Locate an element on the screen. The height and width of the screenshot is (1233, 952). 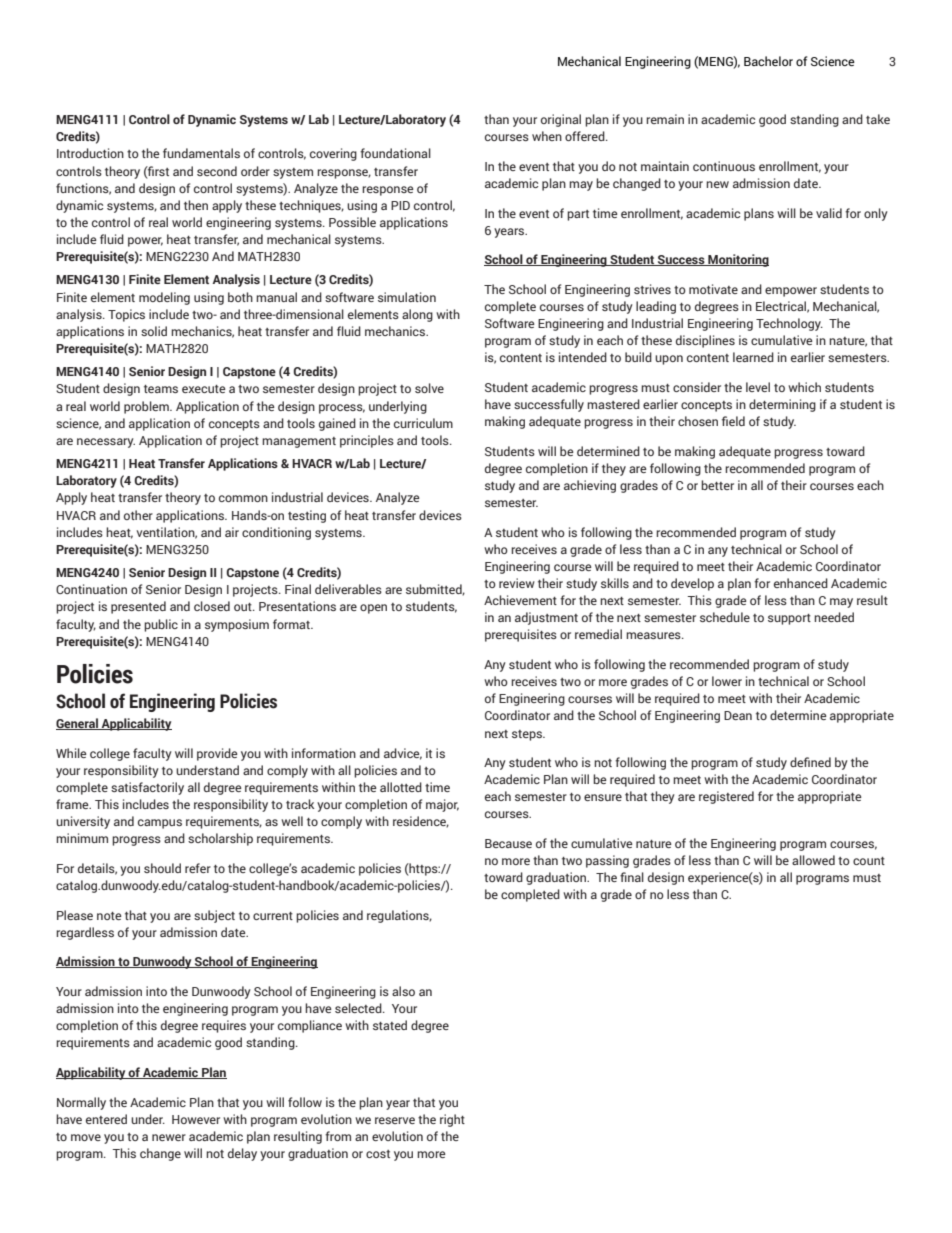
original is located at coordinates (561, 120).
